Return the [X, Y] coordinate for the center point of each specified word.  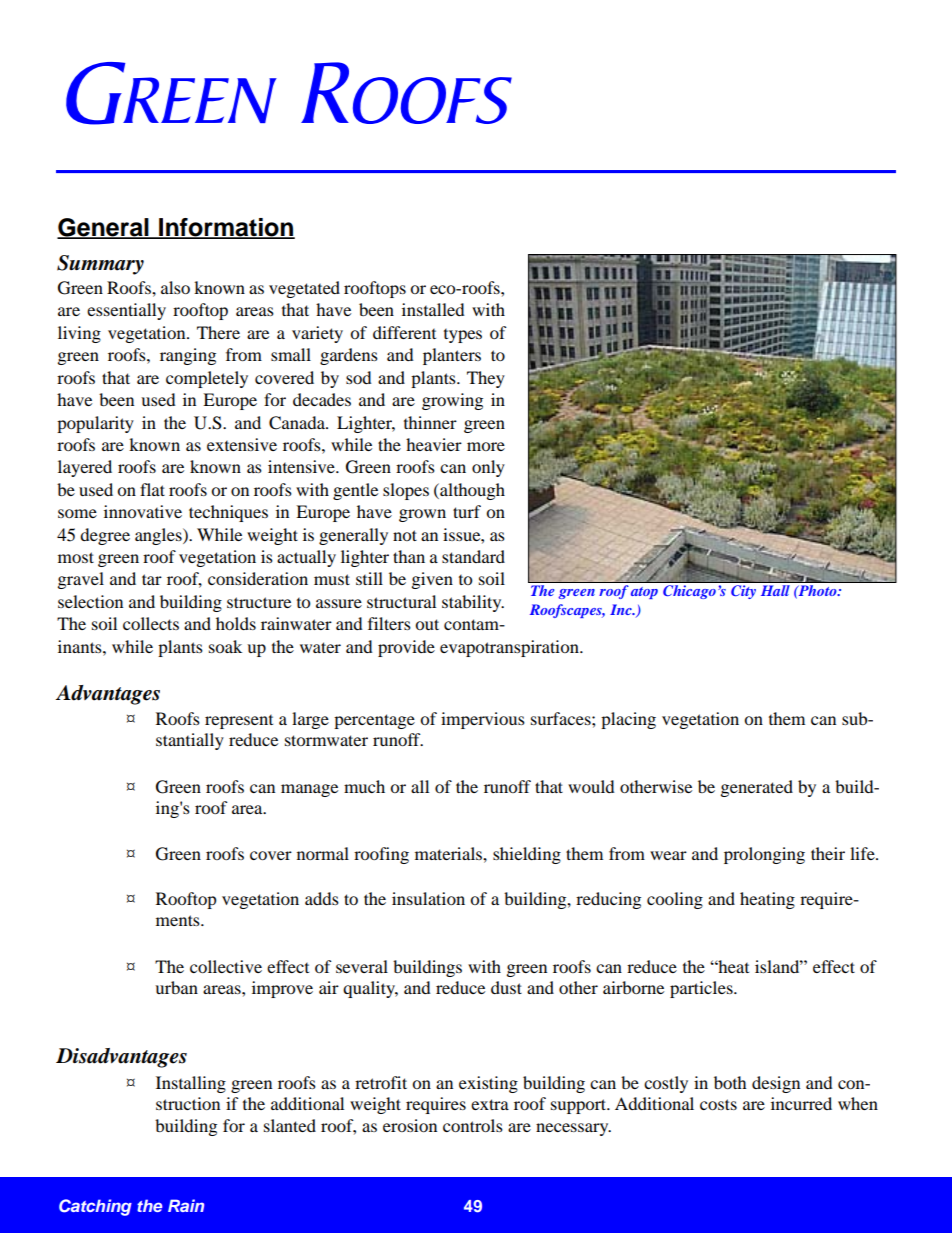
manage [309, 790]
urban [176, 987]
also [175, 287]
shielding [527, 855]
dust [506, 987]
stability [473, 603]
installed [433, 309]
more [486, 446]
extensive [242, 444]
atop [644, 593]
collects [151, 623]
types [463, 336]
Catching [95, 1207]
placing [628, 720]
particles [702, 989]
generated [757, 788]
